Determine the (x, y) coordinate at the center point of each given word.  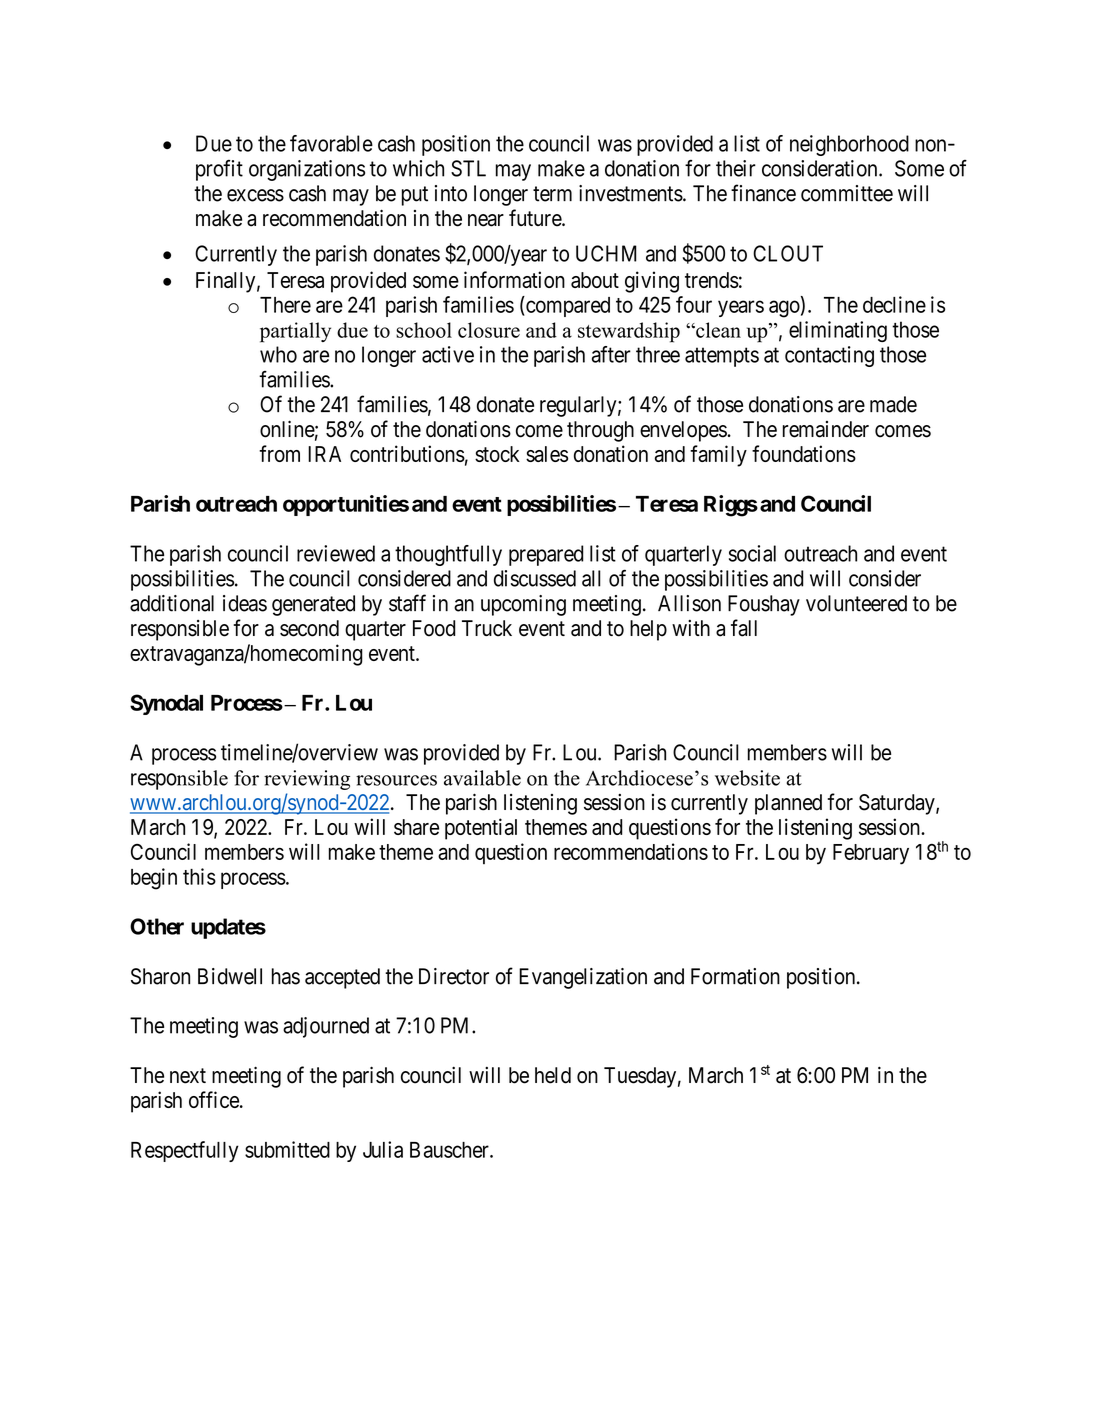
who (278, 354)
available (482, 778)
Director (454, 976)
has (286, 976)
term (552, 194)
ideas (245, 603)
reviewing (307, 780)
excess (255, 195)
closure (489, 330)
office (214, 1099)
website (747, 778)
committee (847, 193)
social (752, 553)
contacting (829, 356)
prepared (546, 555)
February (871, 854)
